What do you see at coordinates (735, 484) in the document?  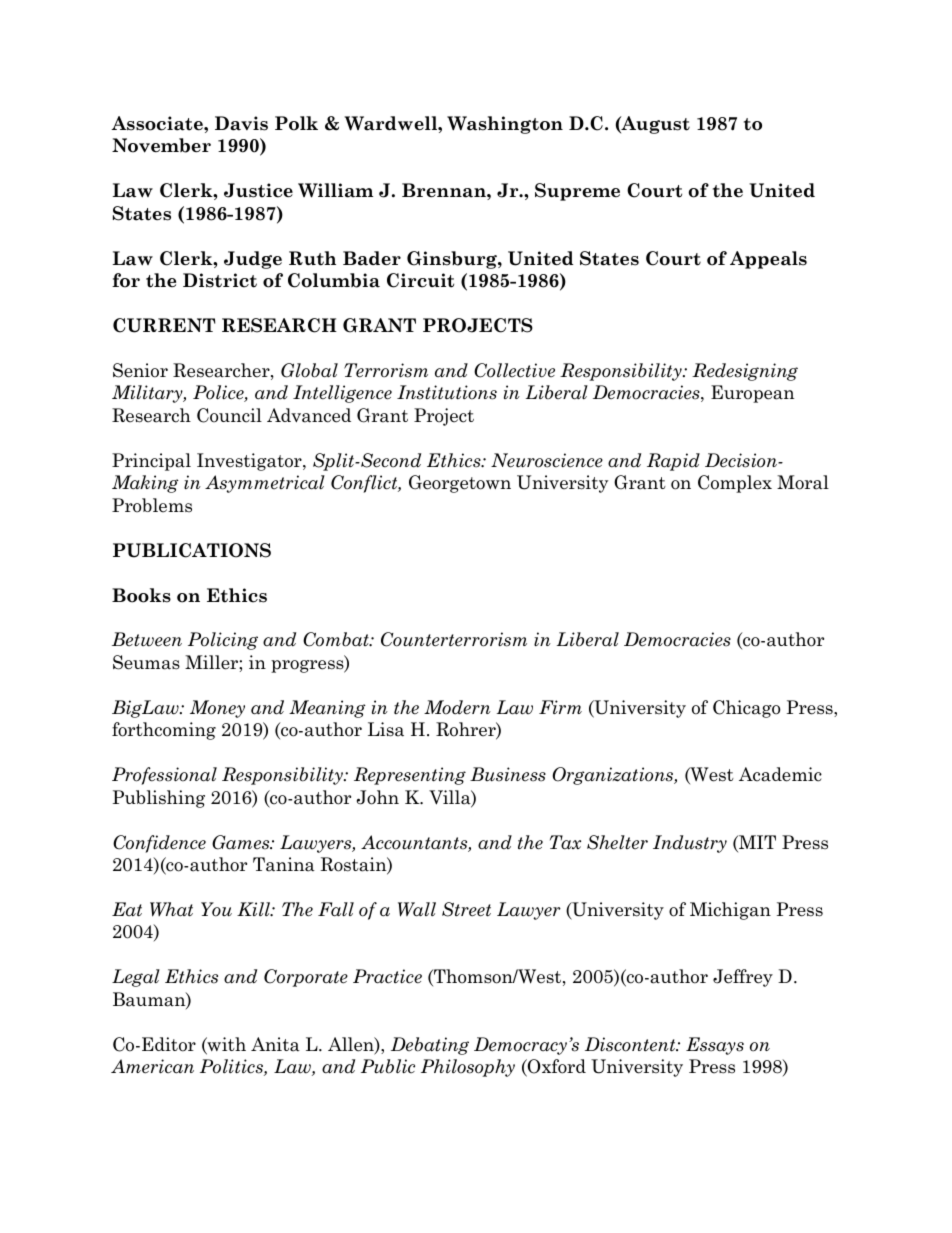 I see `Complex` at bounding box center [735, 484].
